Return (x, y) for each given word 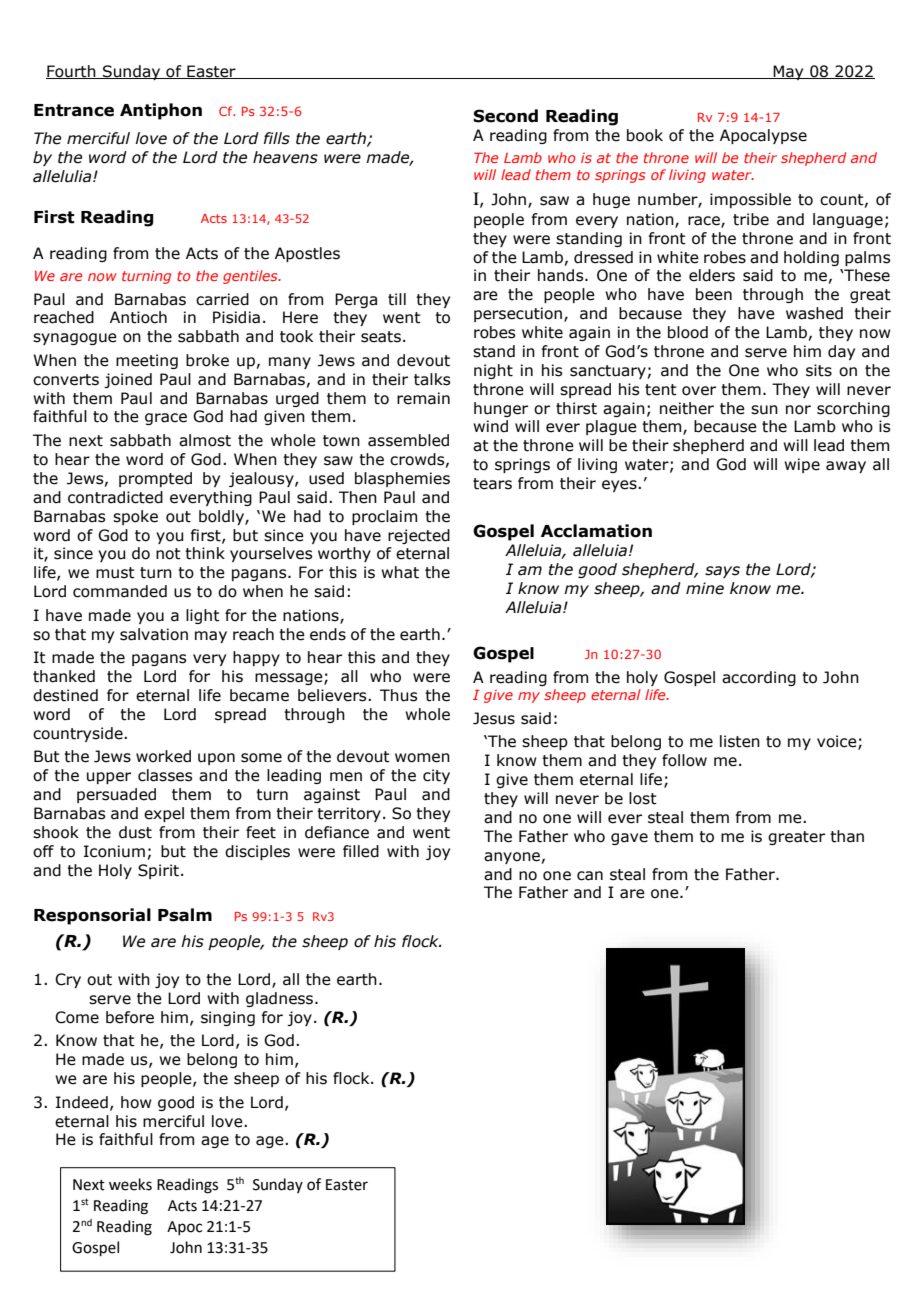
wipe (802, 465)
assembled (408, 440)
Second (505, 116)
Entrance (74, 110)
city (436, 776)
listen (740, 741)
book (645, 135)
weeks (130, 1184)
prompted (155, 479)
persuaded (116, 795)
